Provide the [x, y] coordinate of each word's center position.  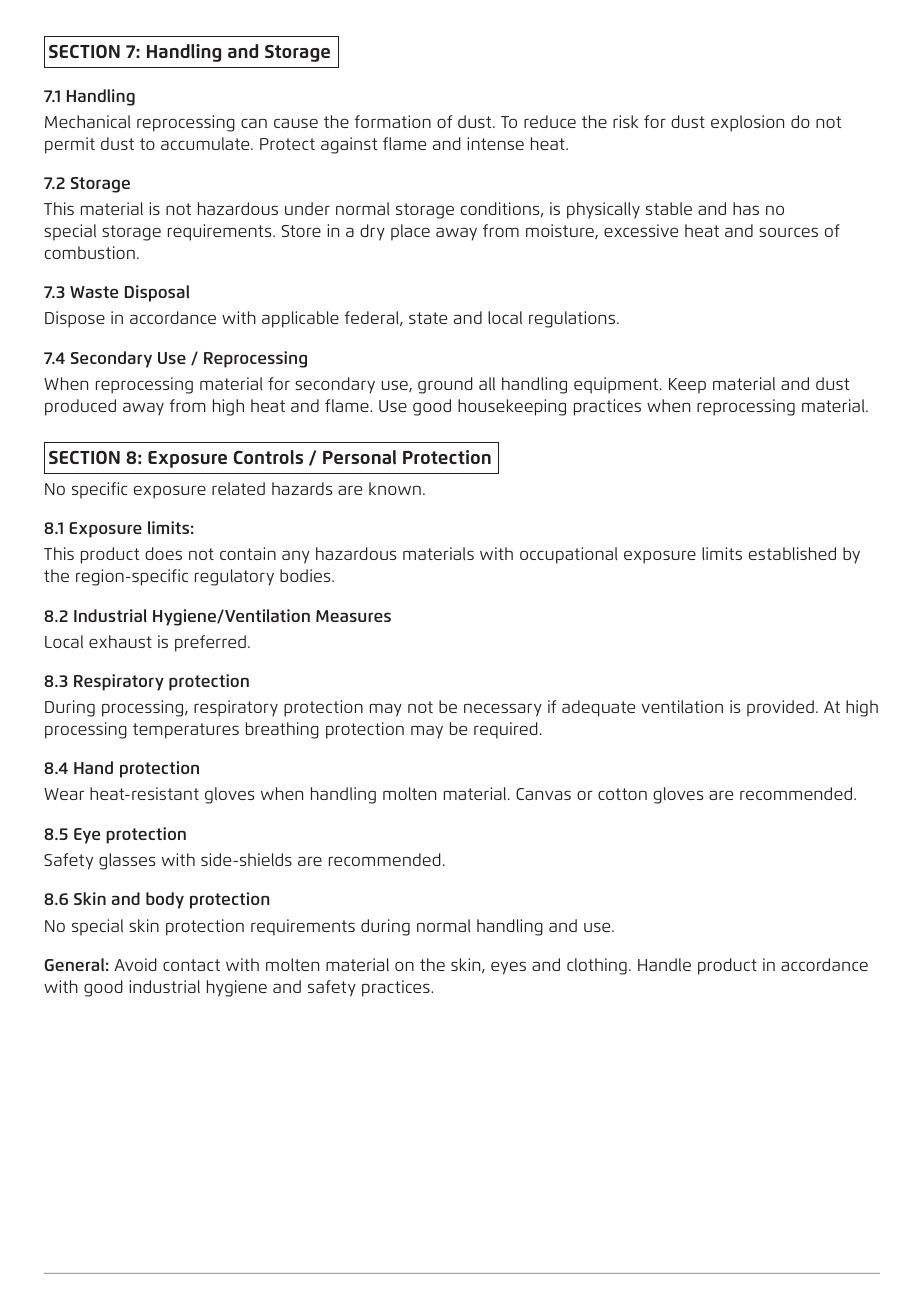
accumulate [206, 143]
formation [392, 121]
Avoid [135, 964]
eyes [508, 968]
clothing [597, 966]
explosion [747, 123]
